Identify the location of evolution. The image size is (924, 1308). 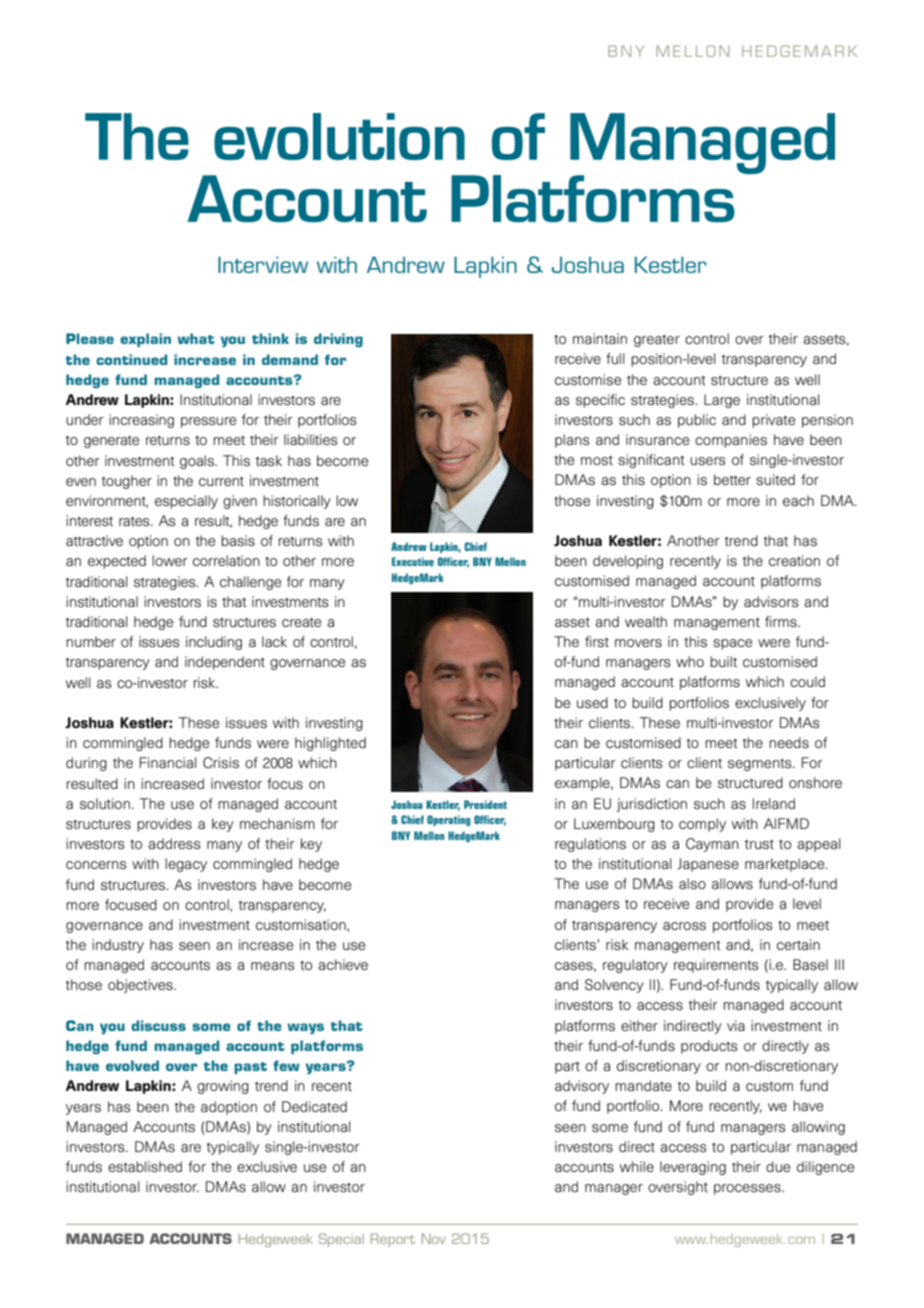
(339, 136).
